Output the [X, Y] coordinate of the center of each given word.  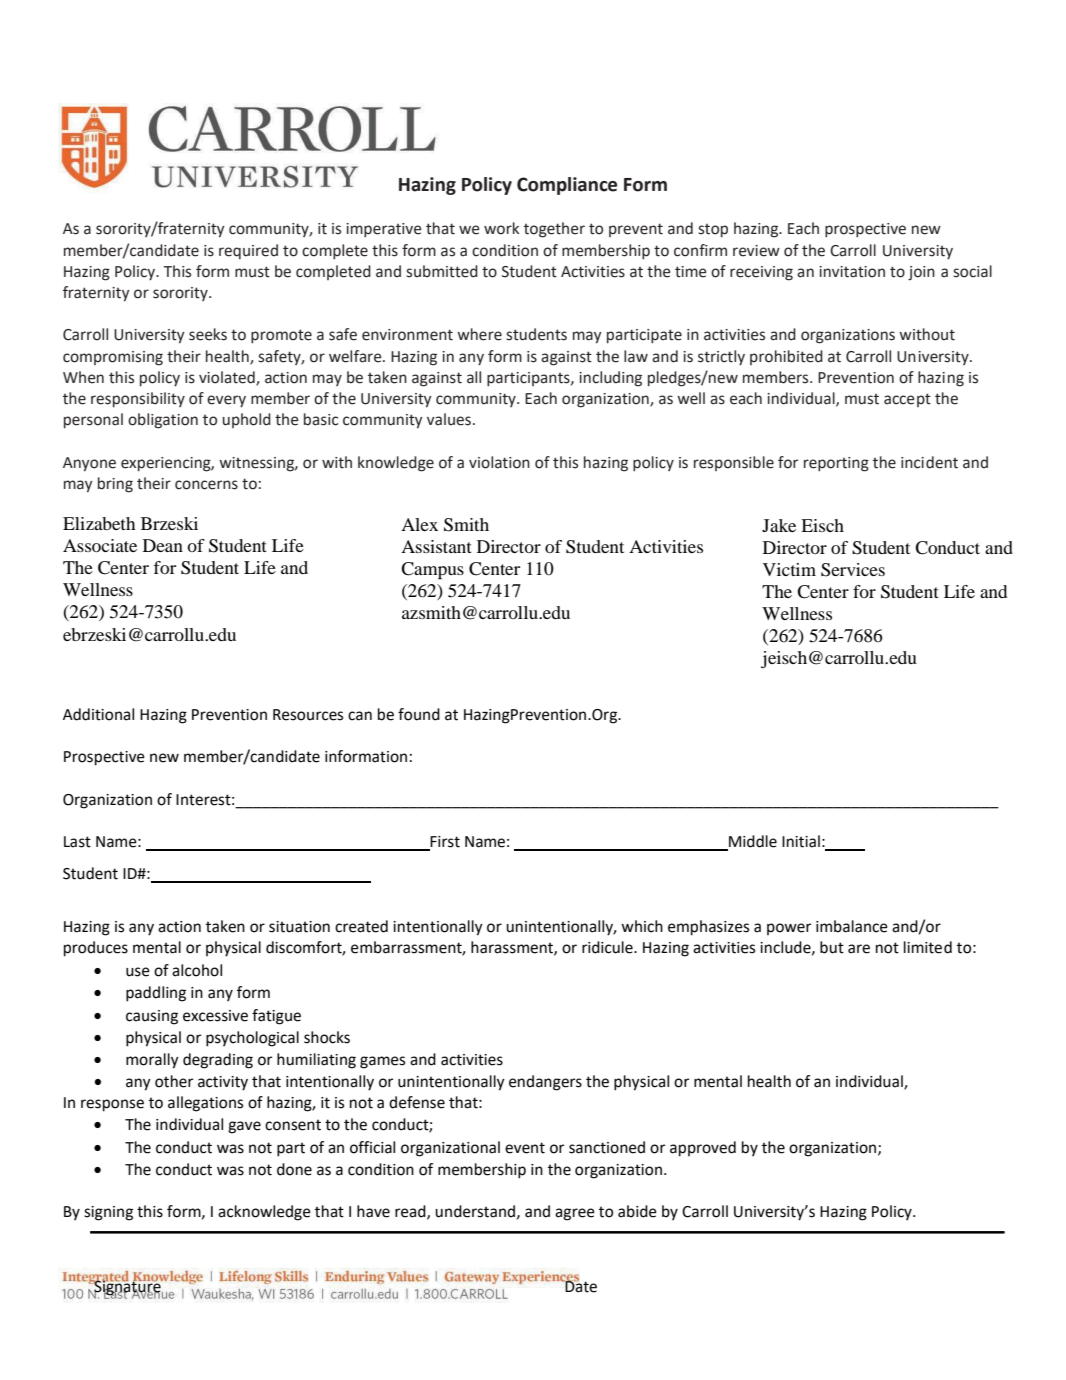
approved [703, 1149]
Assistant [436, 546]
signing [108, 1213]
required [248, 251]
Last [77, 842]
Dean [163, 545]
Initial [801, 841]
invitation [852, 272]
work [501, 228]
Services [853, 570]
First [444, 843]
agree [575, 1214]
